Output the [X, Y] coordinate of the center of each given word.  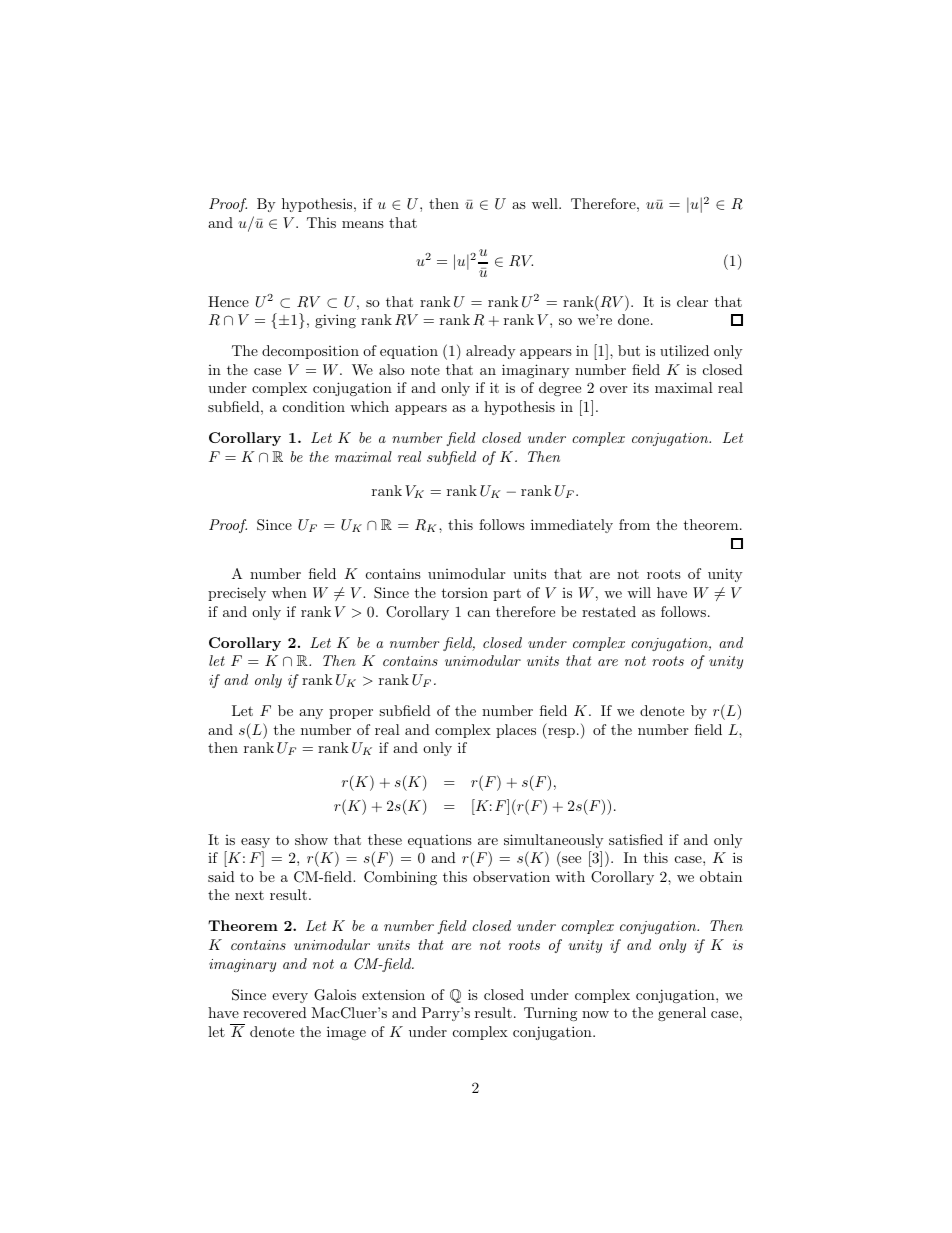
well [546, 203]
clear [692, 301]
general [682, 1014]
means [363, 224]
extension [393, 994]
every [290, 998]
